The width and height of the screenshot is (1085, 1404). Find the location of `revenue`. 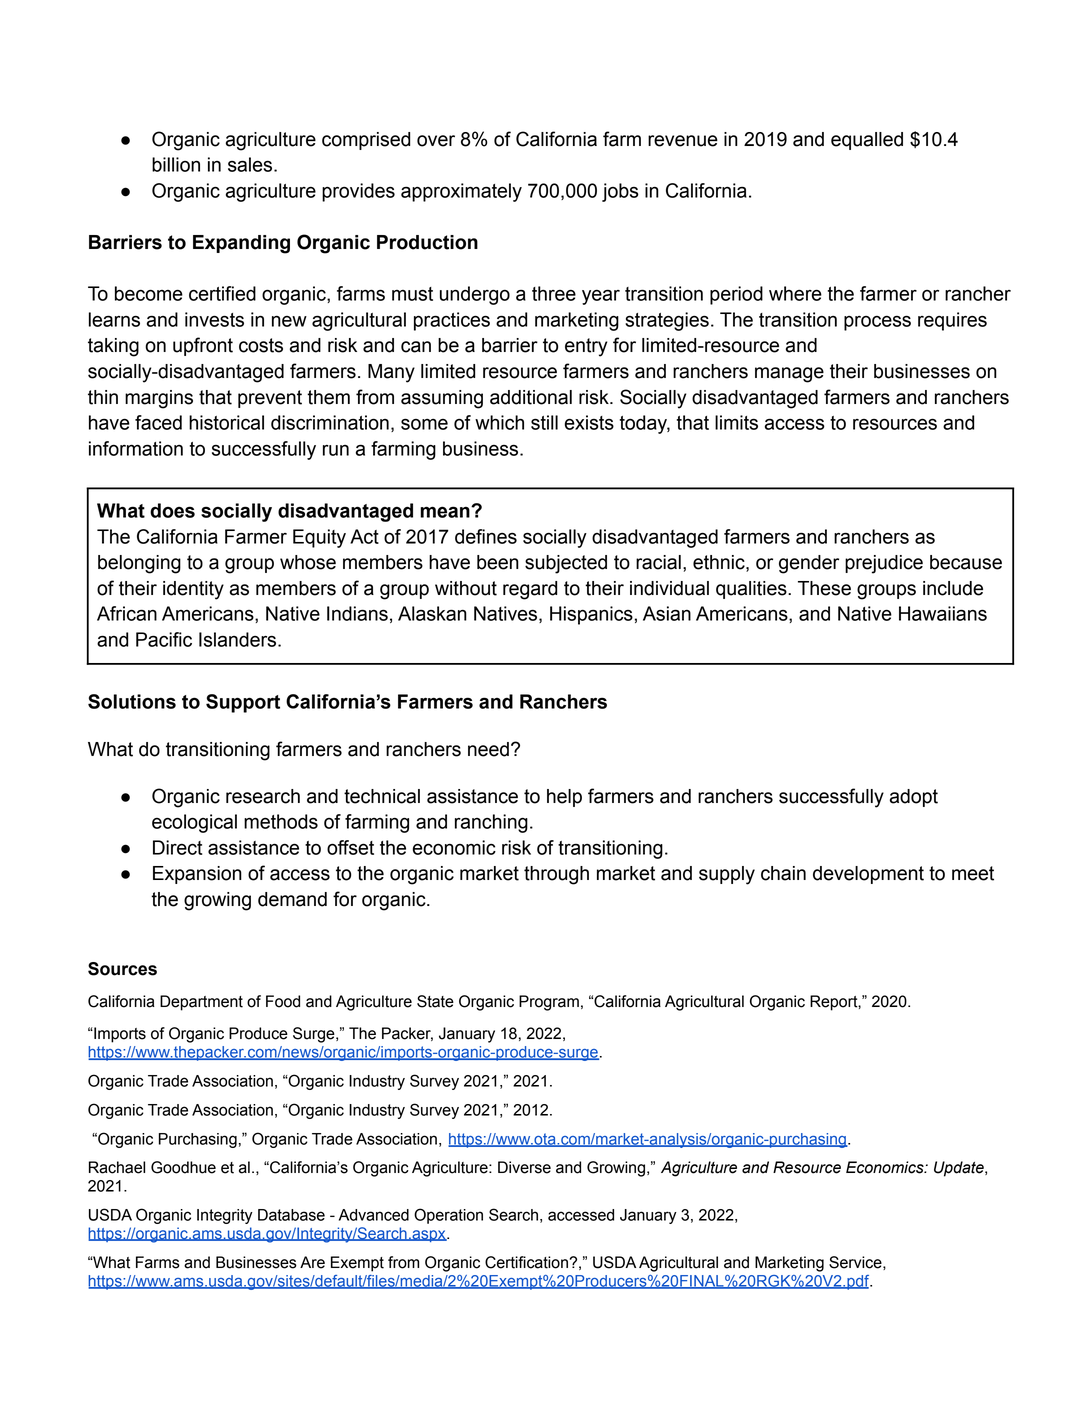

revenue is located at coordinates (683, 141).
